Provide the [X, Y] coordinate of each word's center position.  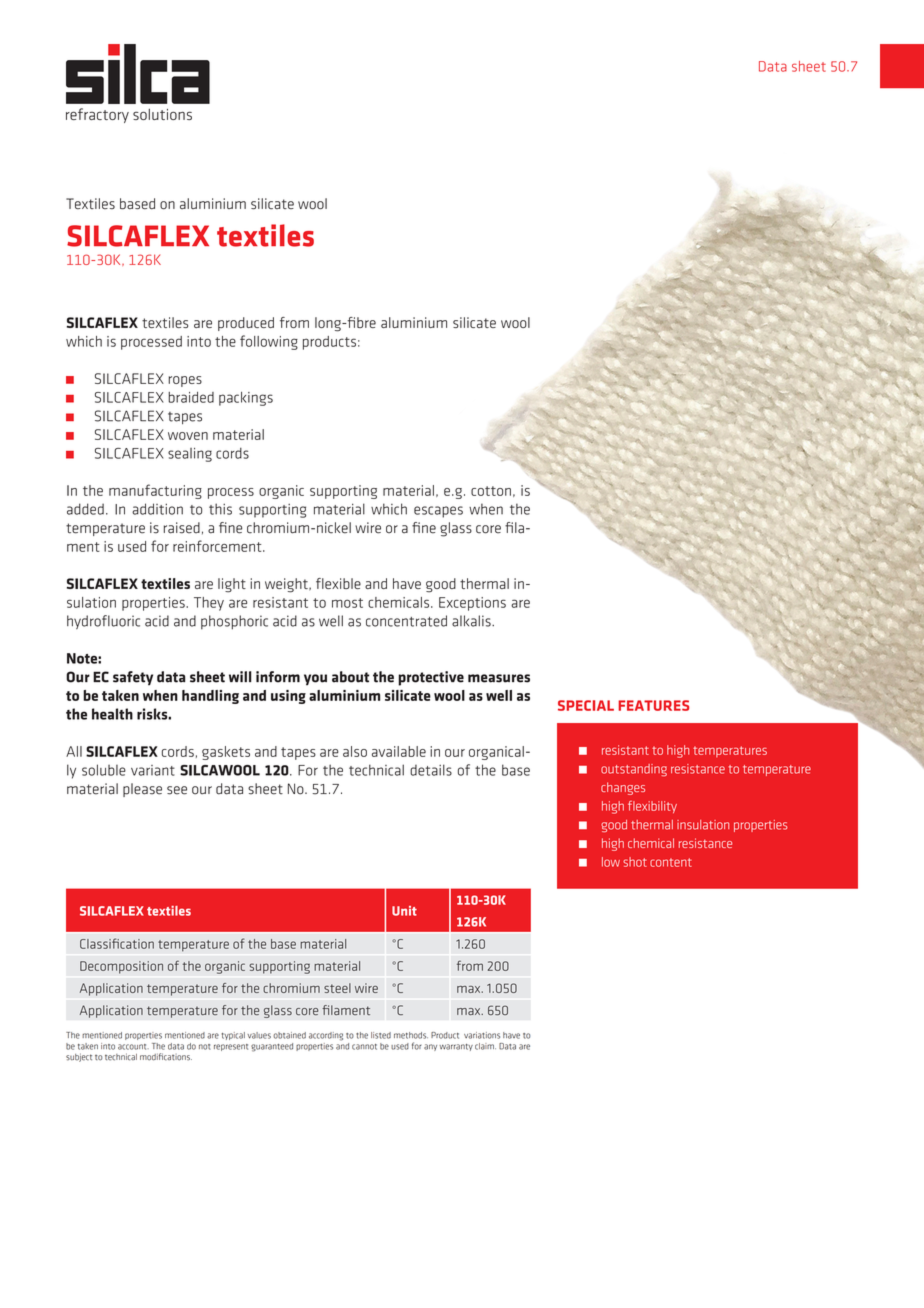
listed [381, 1035]
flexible [338, 583]
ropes [185, 381]
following [269, 342]
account [133, 1047]
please [142, 790]
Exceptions [472, 604]
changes [623, 788]
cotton [491, 491]
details [431, 770]
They [209, 604]
